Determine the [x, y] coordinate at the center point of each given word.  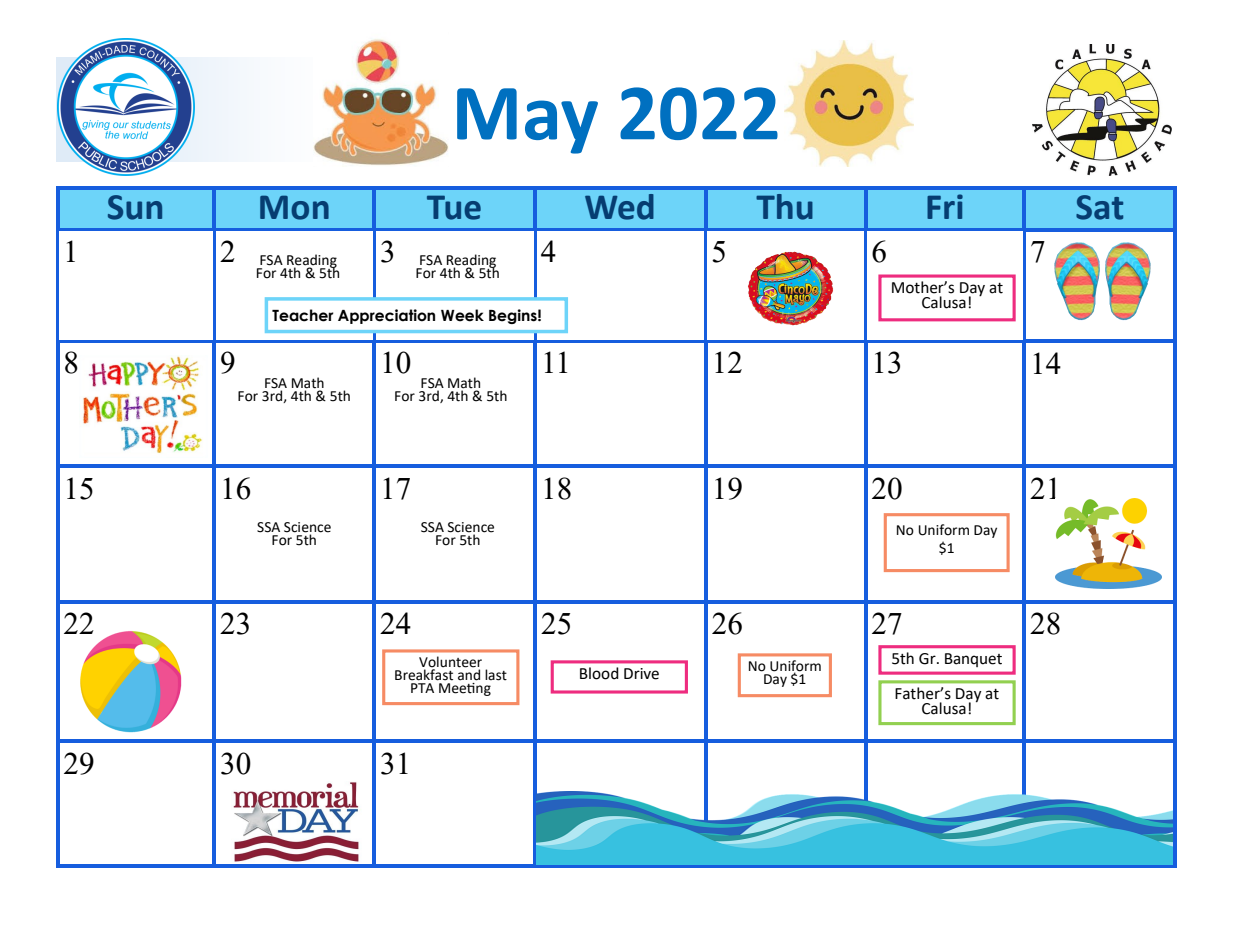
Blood [599, 673]
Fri [945, 206]
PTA [422, 688]
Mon [294, 208]
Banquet [973, 660]
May [527, 121]
